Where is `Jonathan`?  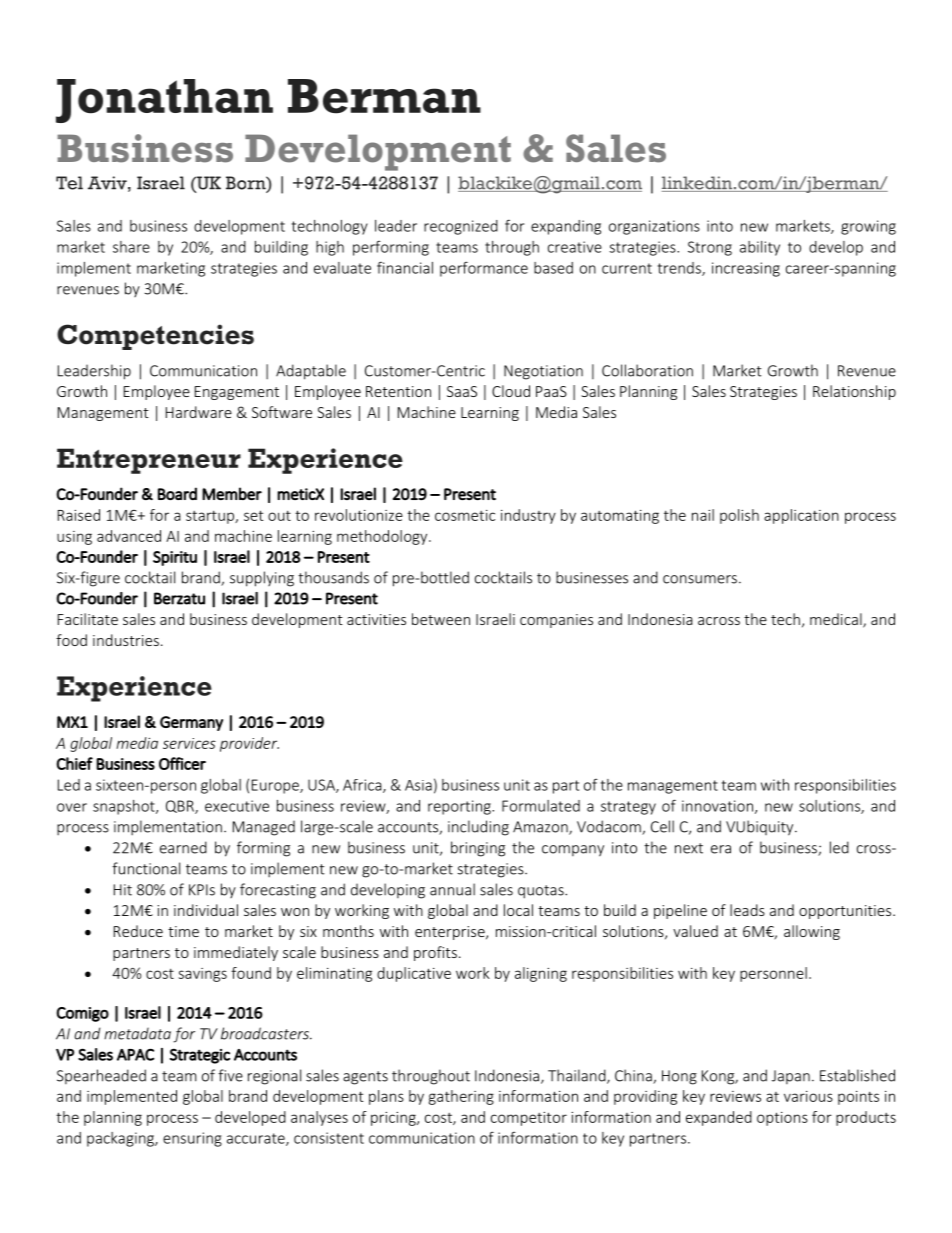 Jonathan is located at coordinates (164, 101).
